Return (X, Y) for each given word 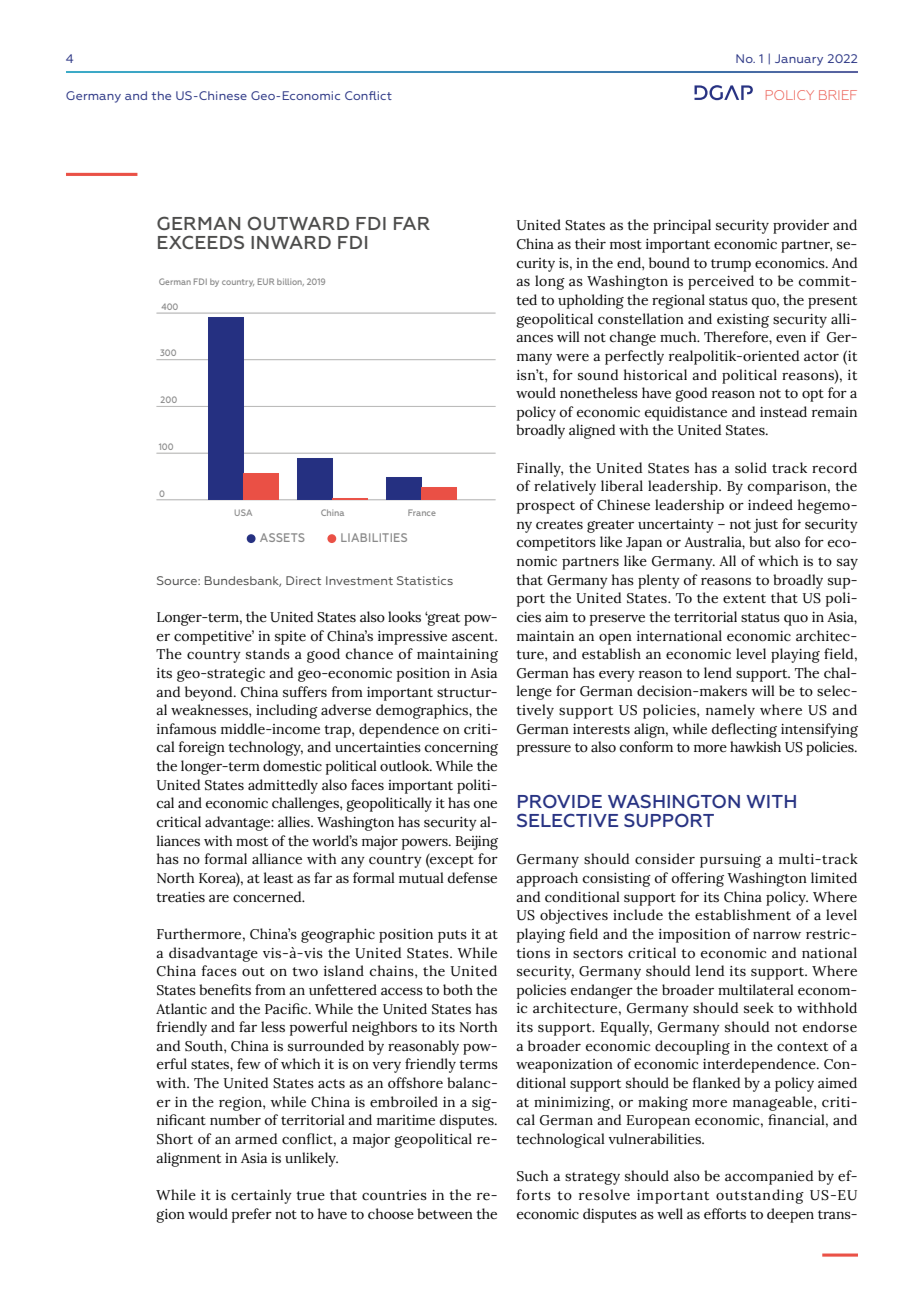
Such (533, 1176)
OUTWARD (298, 223)
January (799, 60)
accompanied (769, 1177)
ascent (474, 637)
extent (744, 599)
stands (268, 654)
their (590, 244)
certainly (261, 1196)
